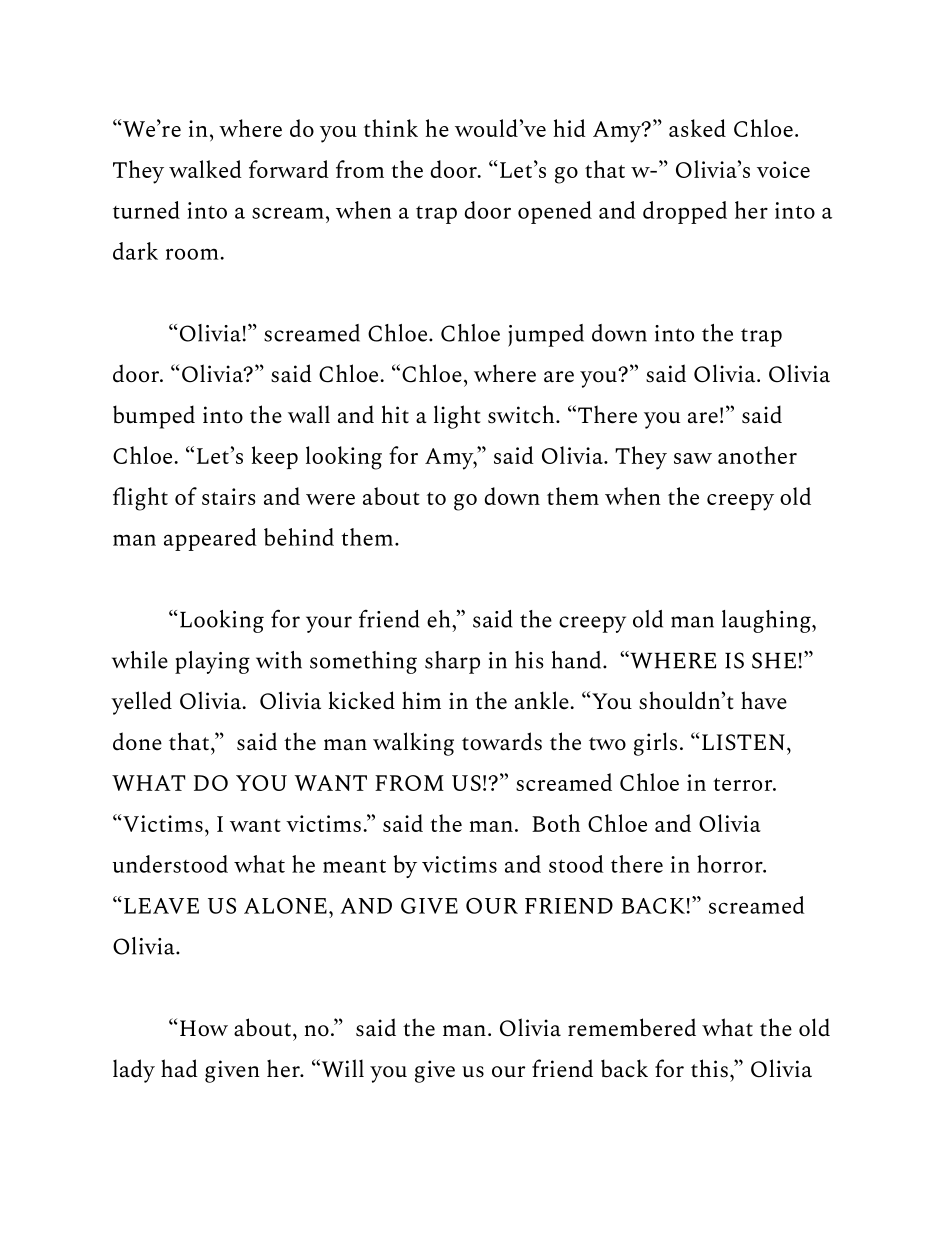 This document has width=952, height=1233. What do you see at coordinates (697, 128) in the document?
I see `asked` at bounding box center [697, 128].
